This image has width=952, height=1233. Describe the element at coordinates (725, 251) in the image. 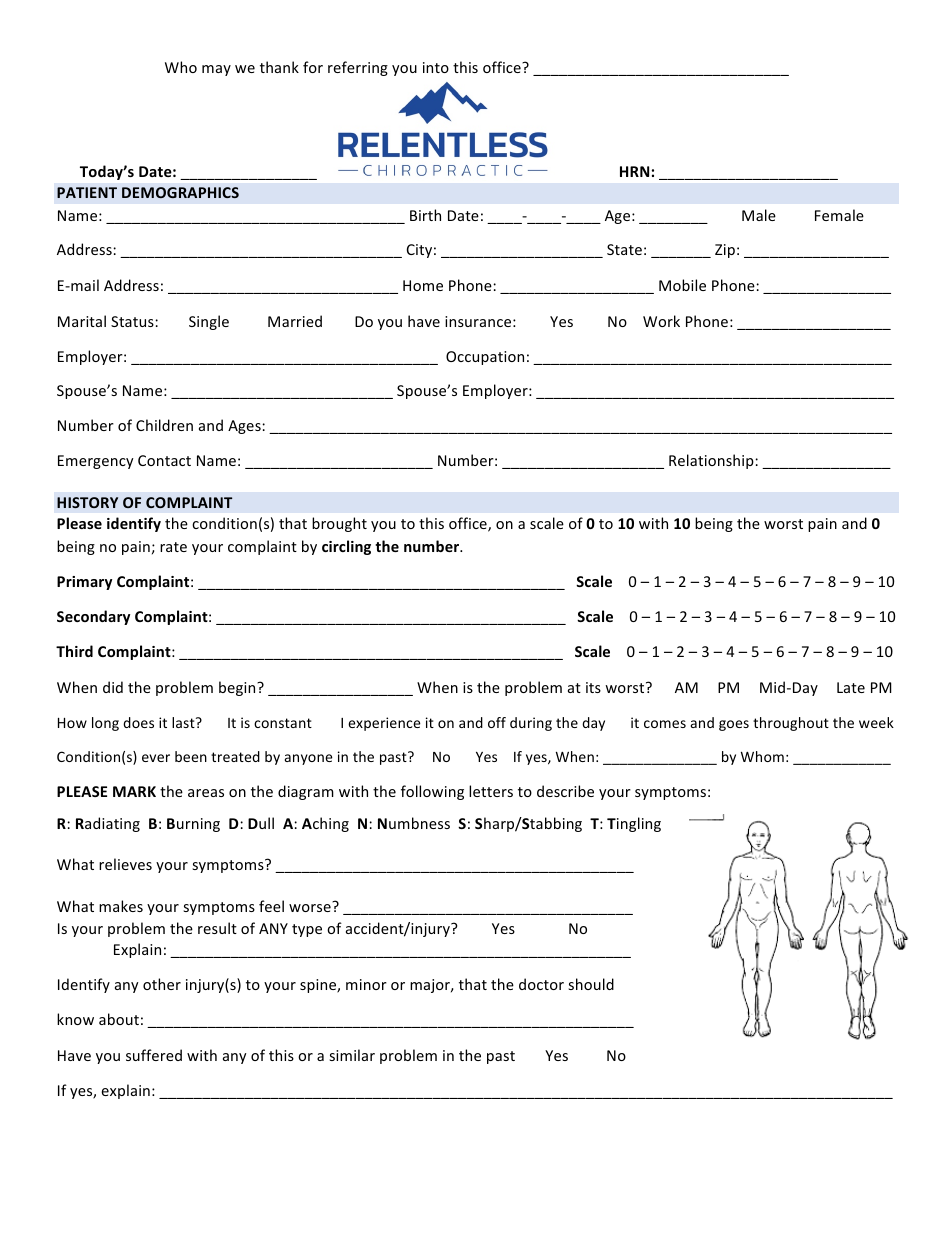

I see `Zip` at that location.
